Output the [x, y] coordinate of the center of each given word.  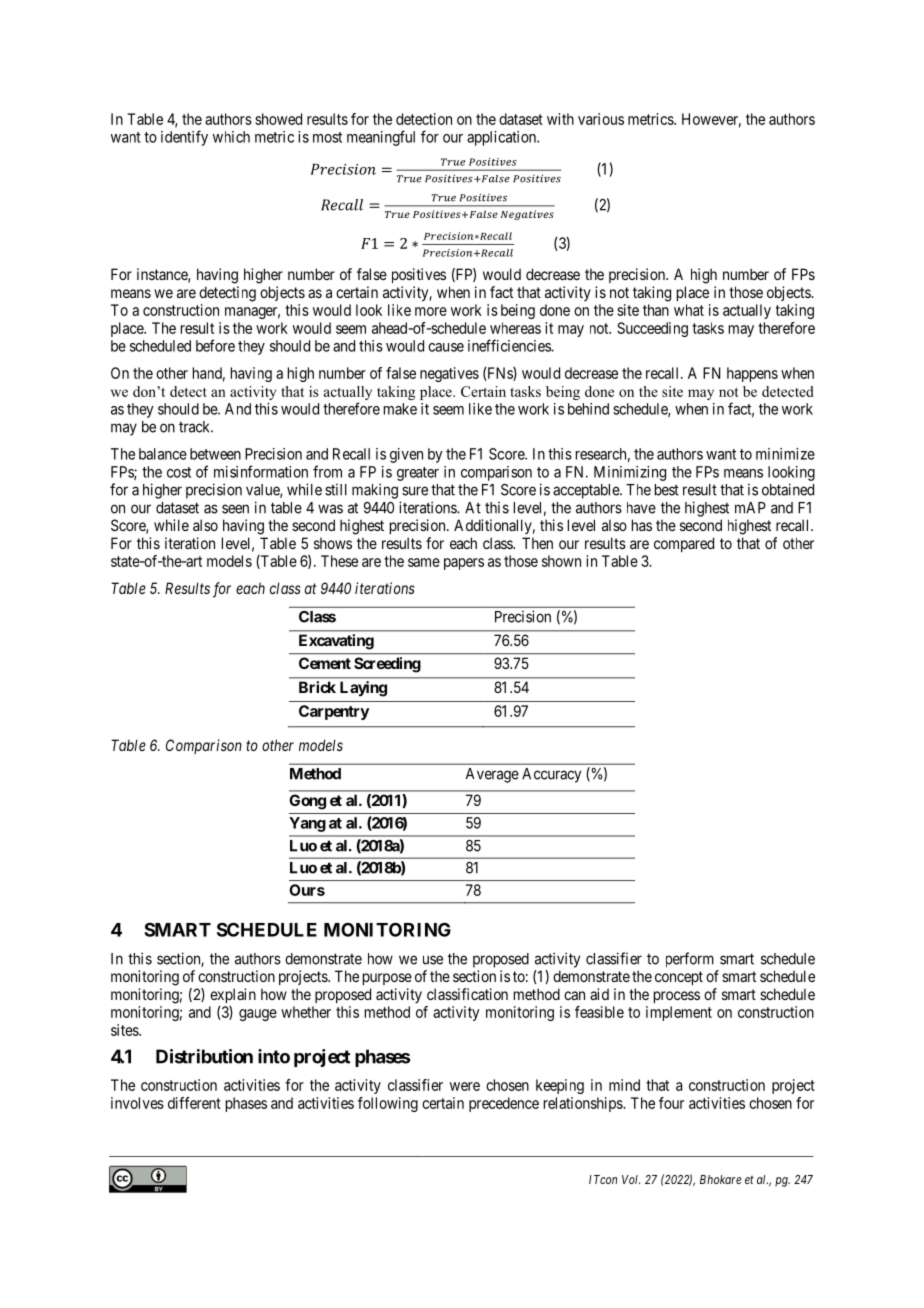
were [465, 1086]
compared [684, 544]
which [231, 137]
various [601, 119]
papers [464, 564]
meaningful [381, 138]
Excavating [336, 642]
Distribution [204, 1056]
